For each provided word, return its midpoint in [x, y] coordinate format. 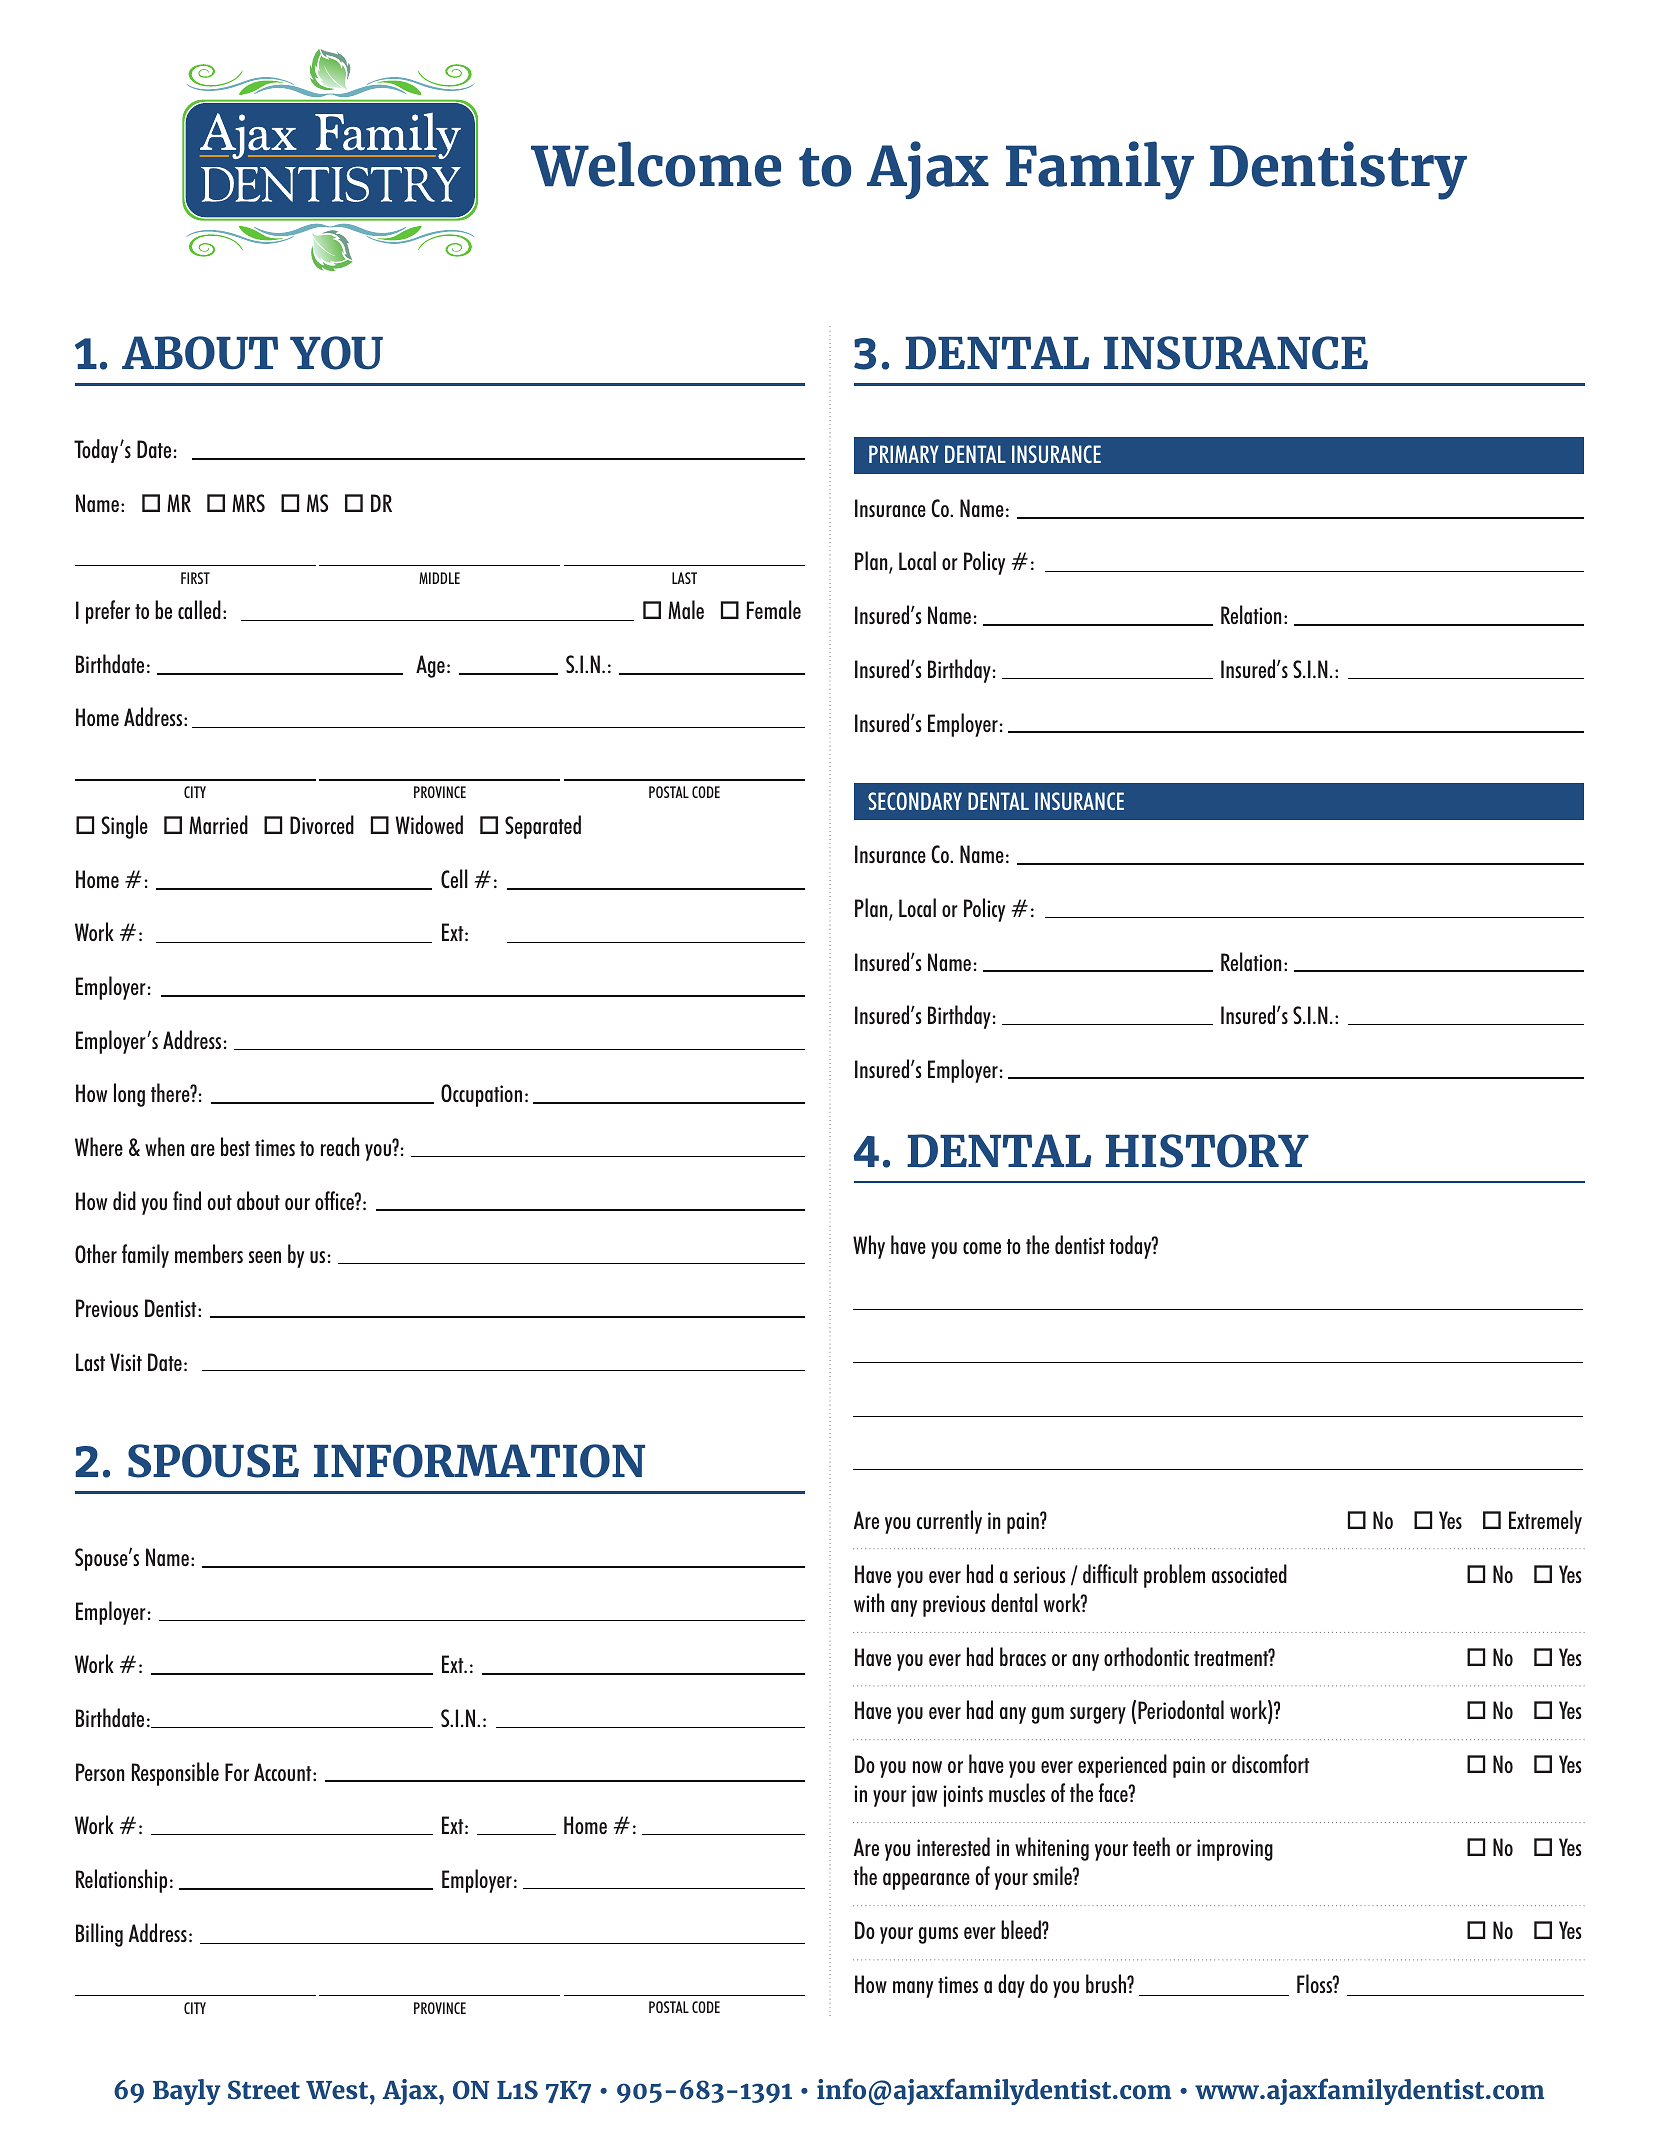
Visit [126, 1362]
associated [1249, 1573]
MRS [248, 503]
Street [264, 2089]
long [129, 1095]
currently [949, 1522]
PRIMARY [904, 454]
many [913, 1989]
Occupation [481, 1095]
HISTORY [1207, 1151]
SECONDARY [915, 801]
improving [1235, 1850]
